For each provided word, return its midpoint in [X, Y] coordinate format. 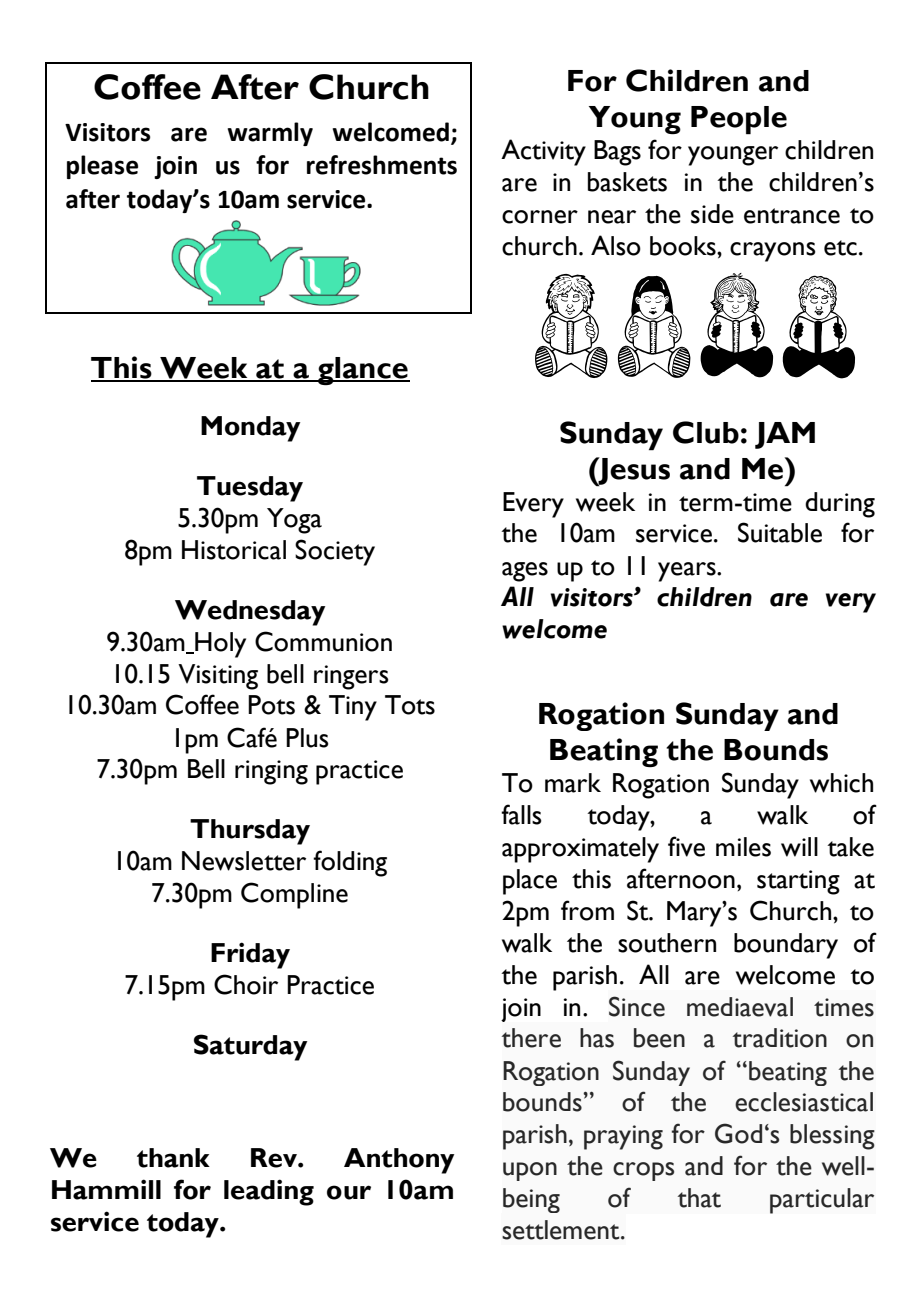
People [739, 120]
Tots [410, 705]
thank [173, 1158]
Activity [543, 152]
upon [530, 1171]
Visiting [218, 677]
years [688, 572]
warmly [270, 134]
